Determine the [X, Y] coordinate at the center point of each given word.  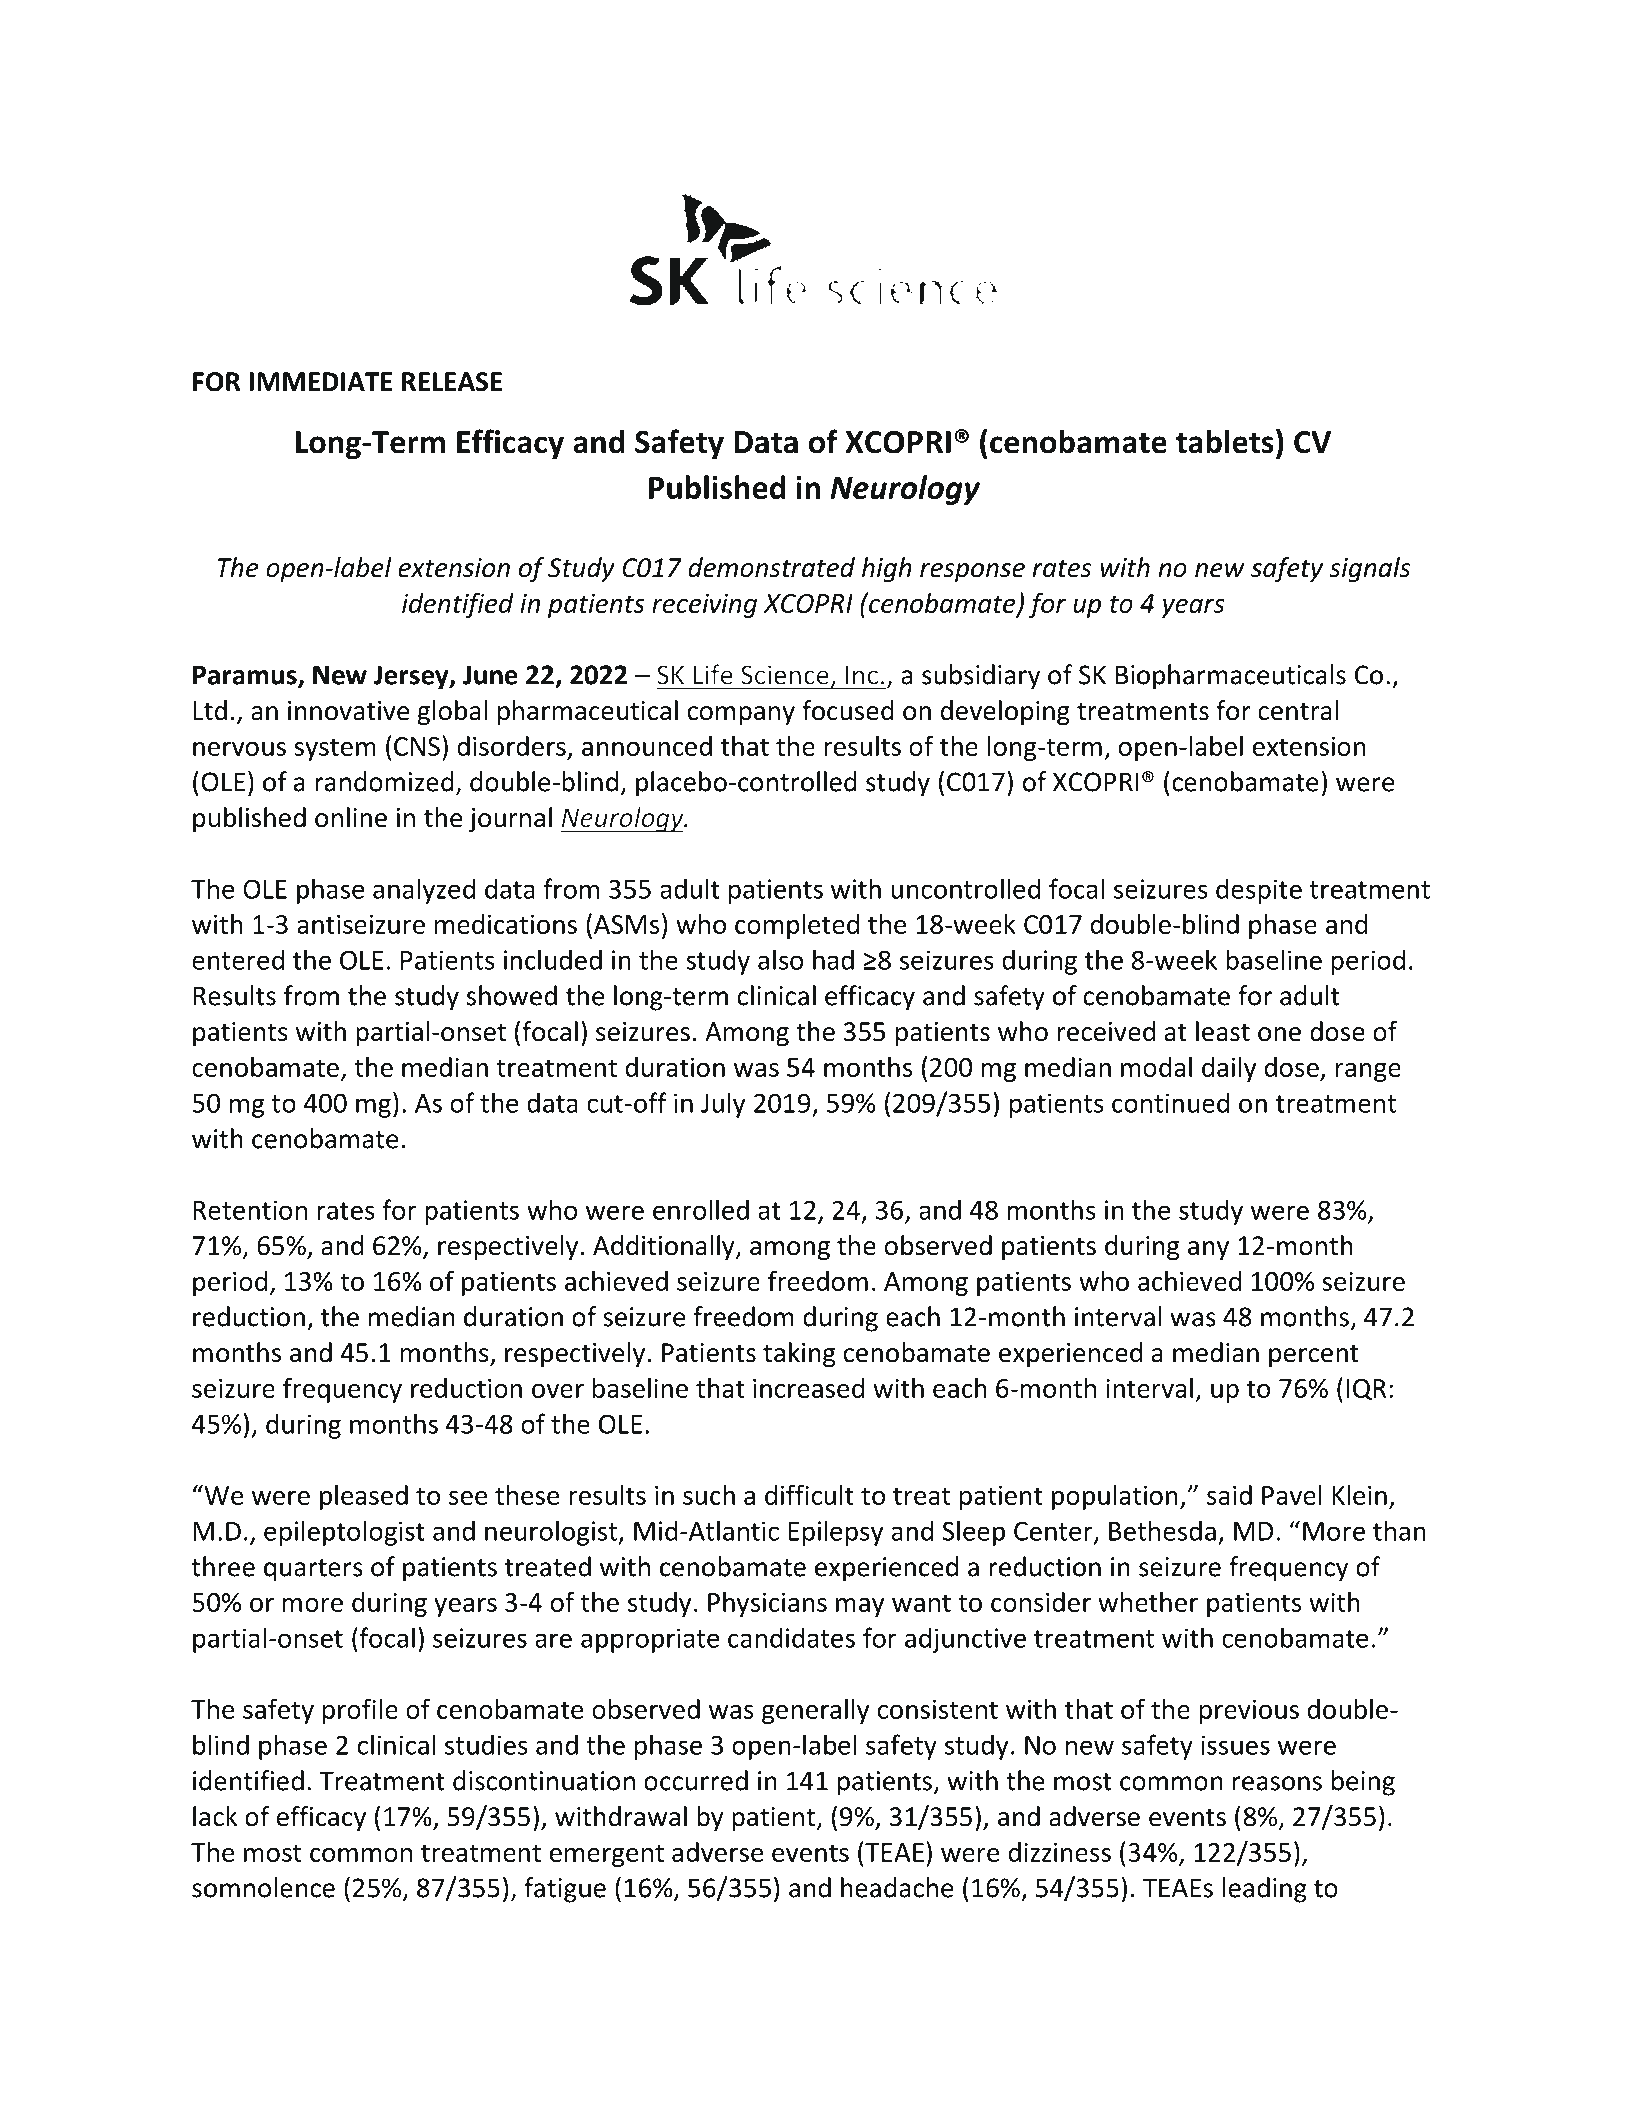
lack [215, 1816]
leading [1265, 1890]
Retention [250, 1210]
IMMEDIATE [321, 381]
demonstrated [771, 567]
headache [897, 1887]
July [723, 1105]
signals [1369, 570]
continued [1170, 1102]
